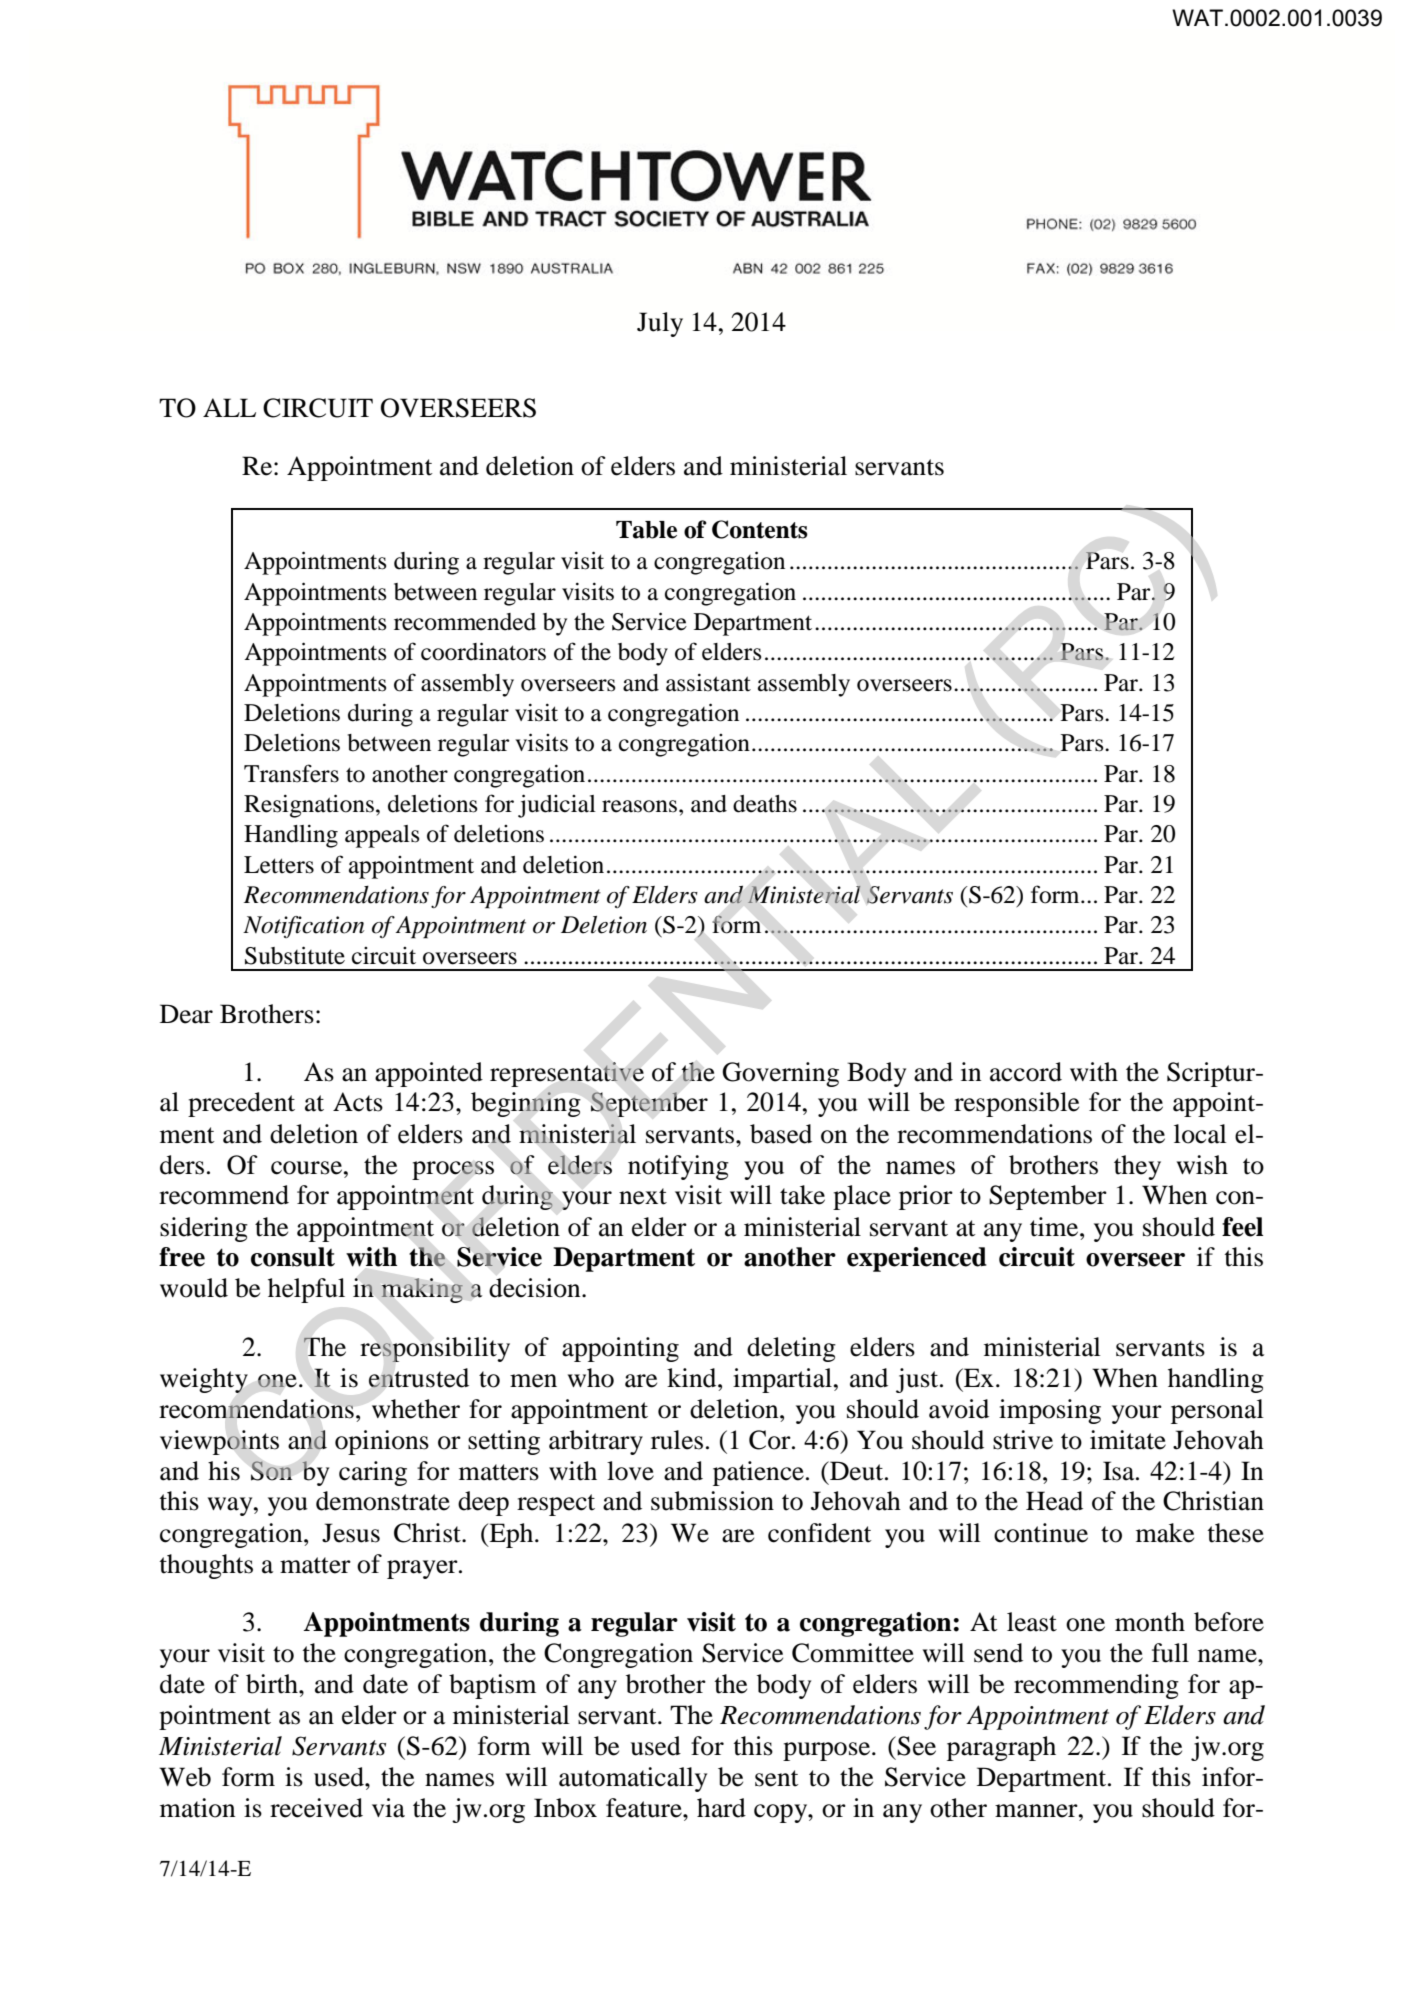 The image size is (1424, 1989). Describe the element at coordinates (646, 530) in the page. I see `Table` at that location.
